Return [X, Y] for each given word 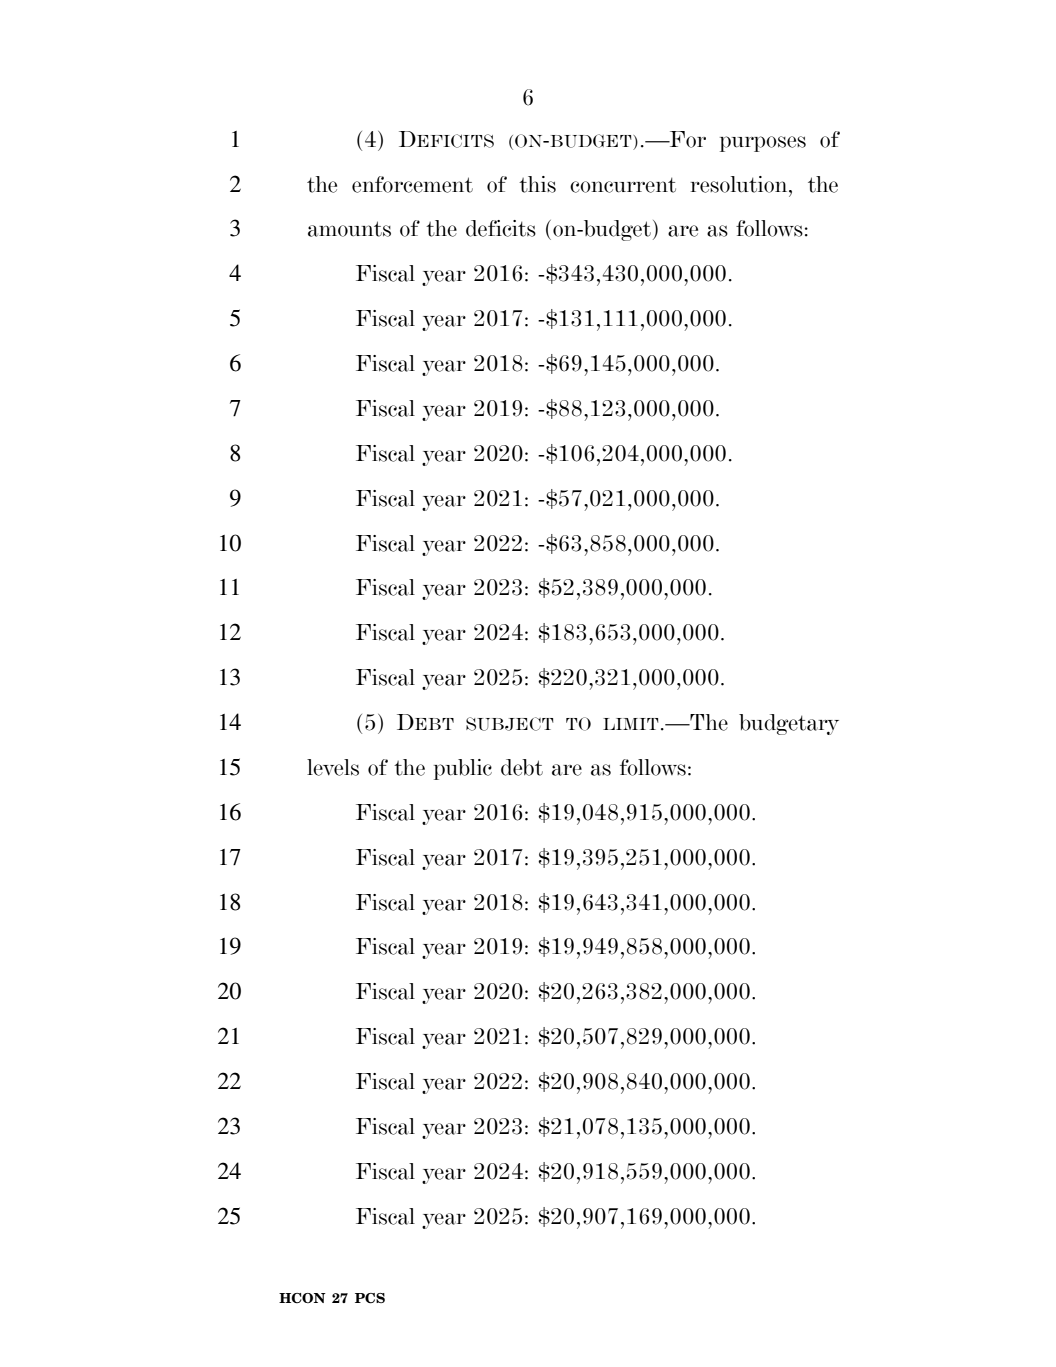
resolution [740, 184]
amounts [349, 229]
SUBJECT [509, 724]
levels [333, 767]
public [463, 769]
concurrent [623, 185]
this [537, 184]
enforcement [412, 184]
